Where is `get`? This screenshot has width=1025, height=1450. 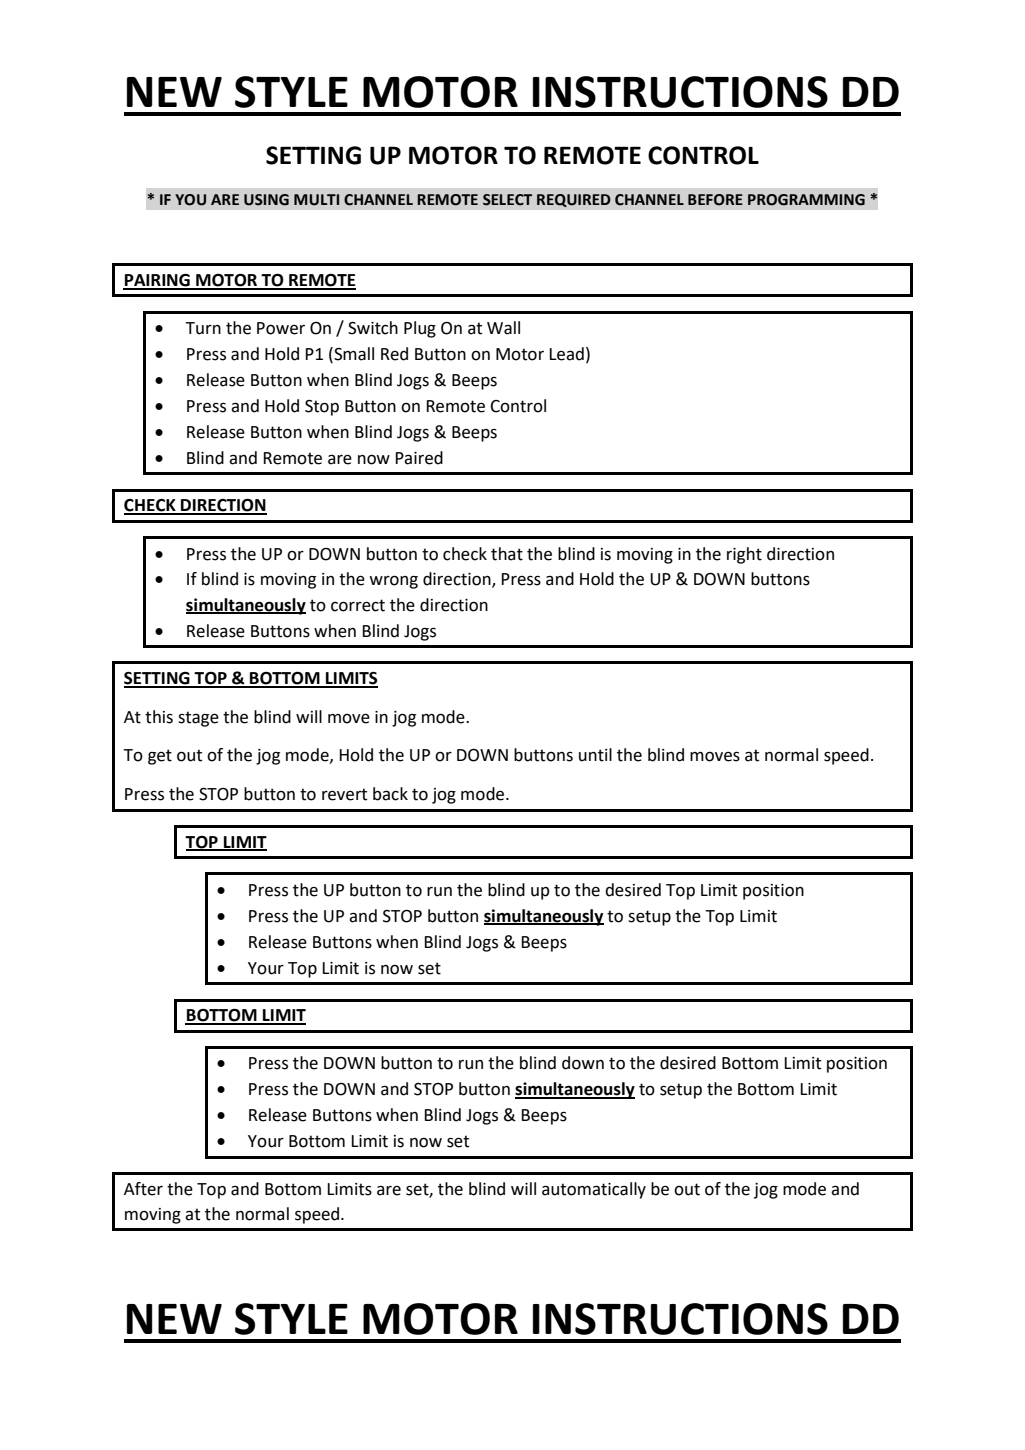 get is located at coordinates (160, 757).
